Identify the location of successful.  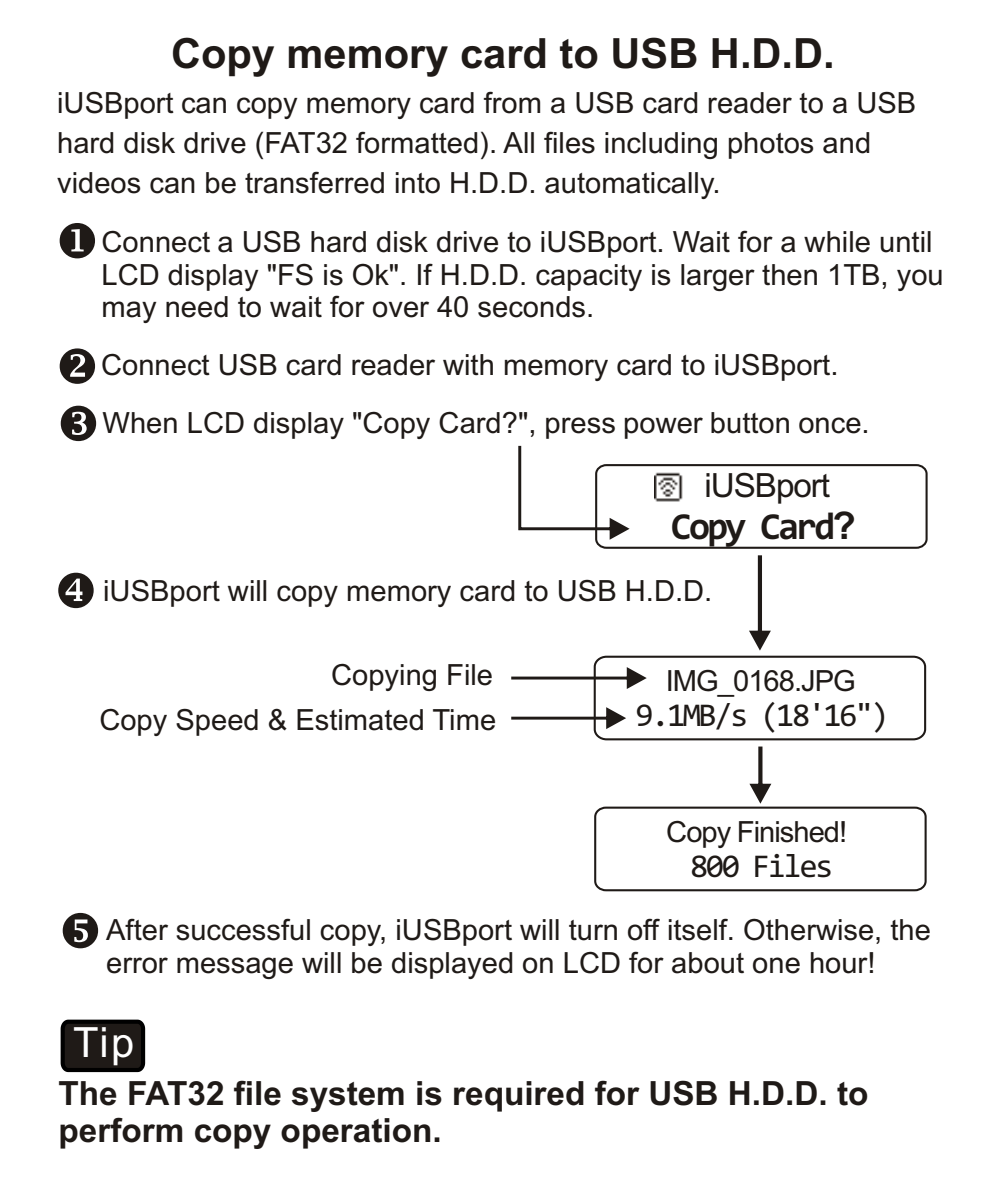
(243, 929).
